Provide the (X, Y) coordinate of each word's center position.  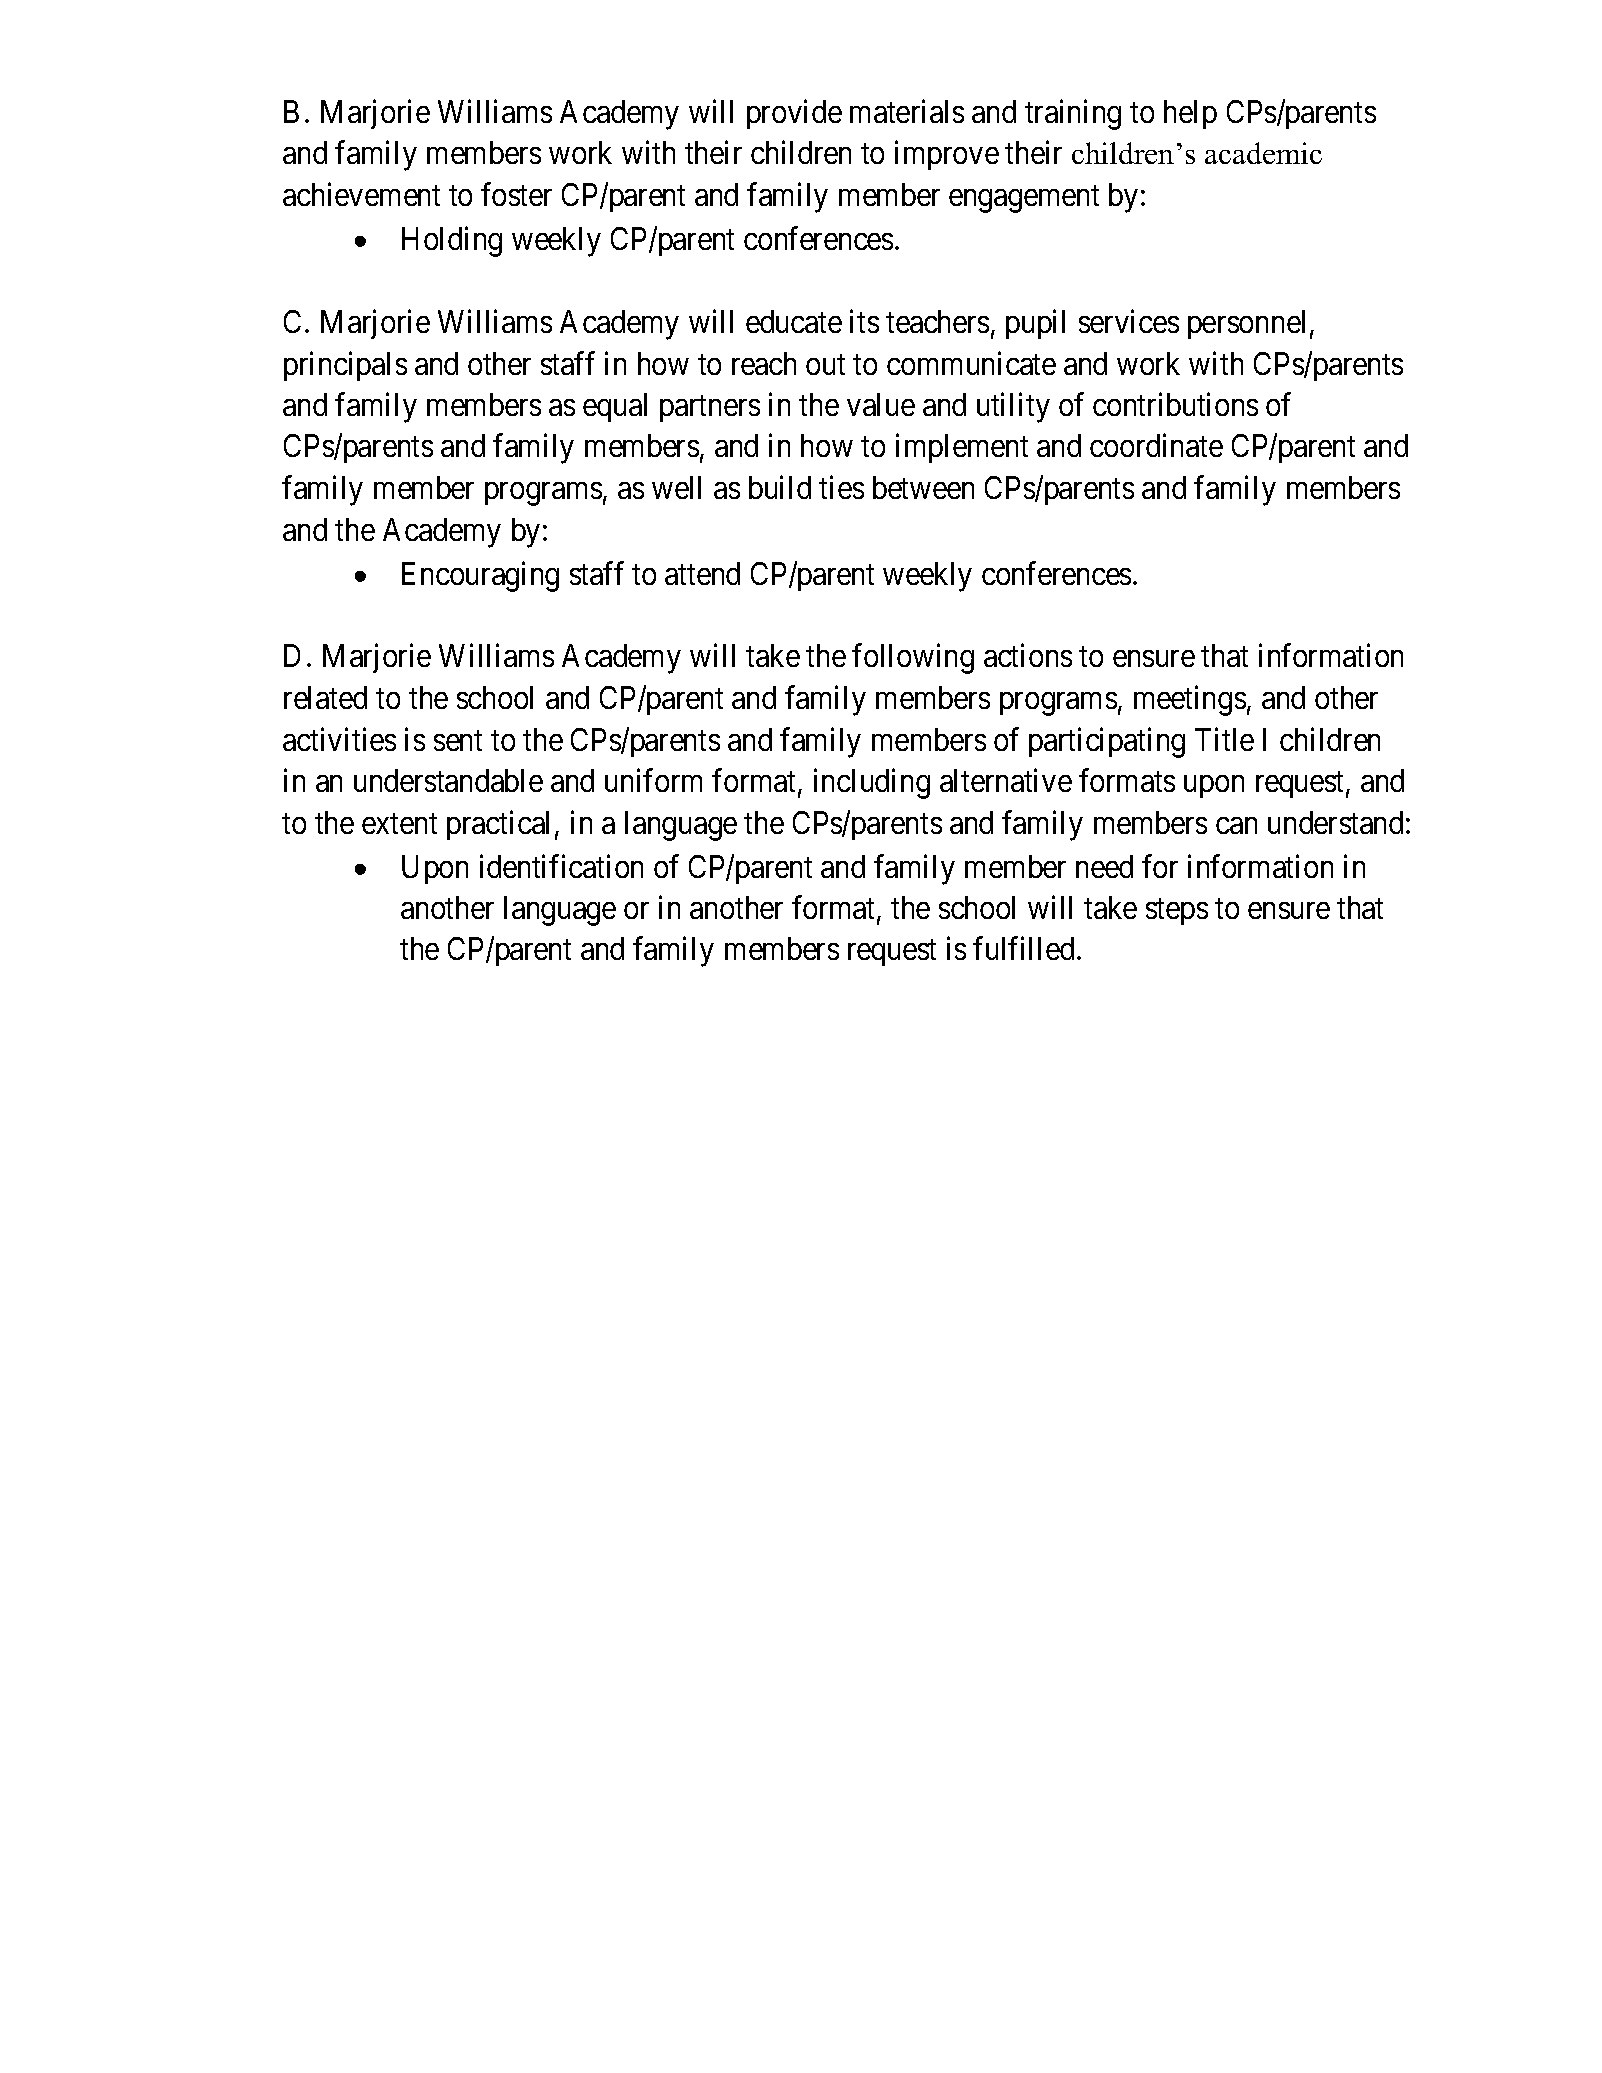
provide (794, 114)
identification (561, 866)
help (1190, 114)
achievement (361, 194)
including (872, 784)
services (1129, 321)
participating (1107, 742)
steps (1177, 912)
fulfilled (1023, 948)
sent (458, 740)
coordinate (1156, 445)
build (780, 487)
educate (794, 321)
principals (345, 366)
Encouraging (480, 576)
